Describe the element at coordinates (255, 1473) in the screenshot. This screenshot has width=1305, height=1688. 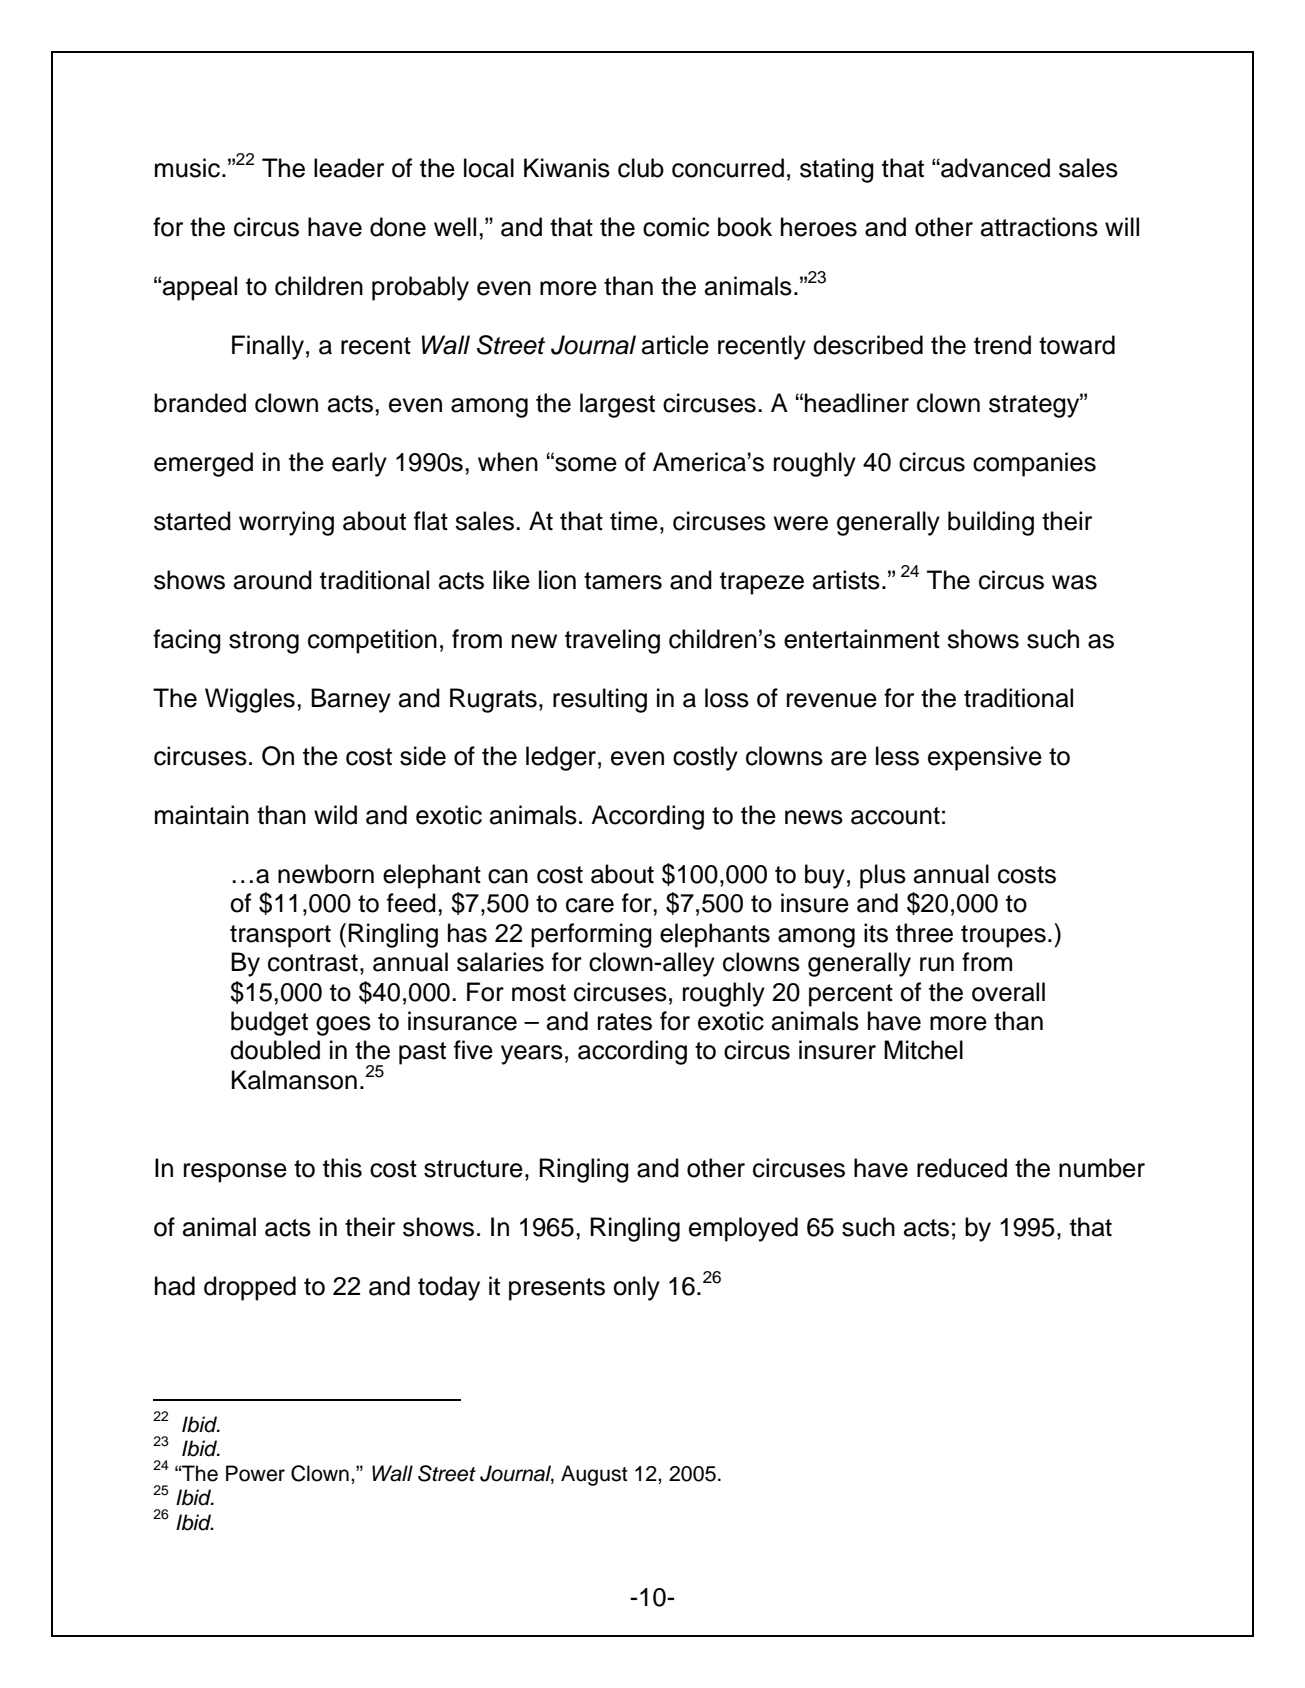
I see `Power` at that location.
